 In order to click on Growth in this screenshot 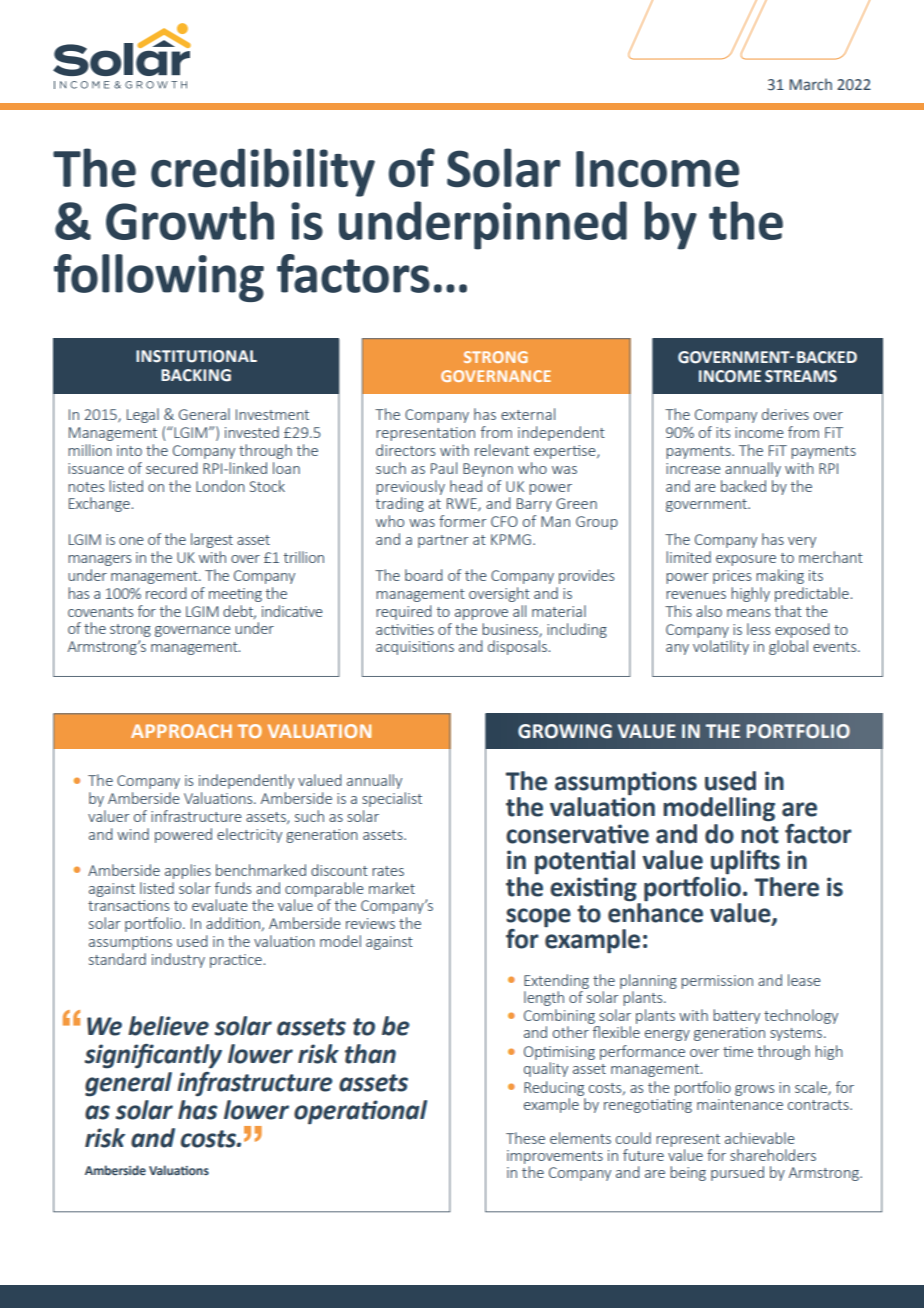, I will do `click(190, 220)`.
